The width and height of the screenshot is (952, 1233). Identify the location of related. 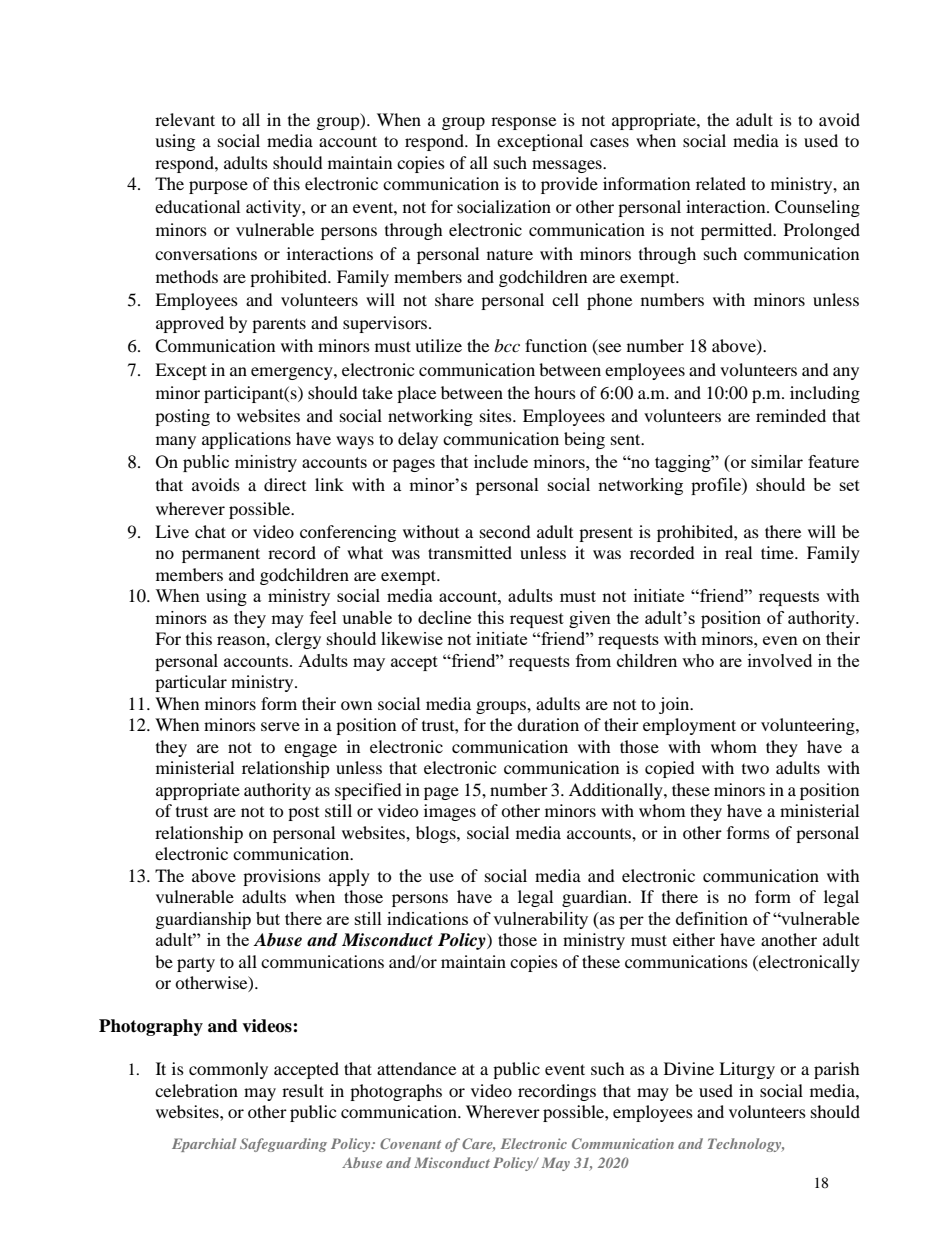
(721, 183).
